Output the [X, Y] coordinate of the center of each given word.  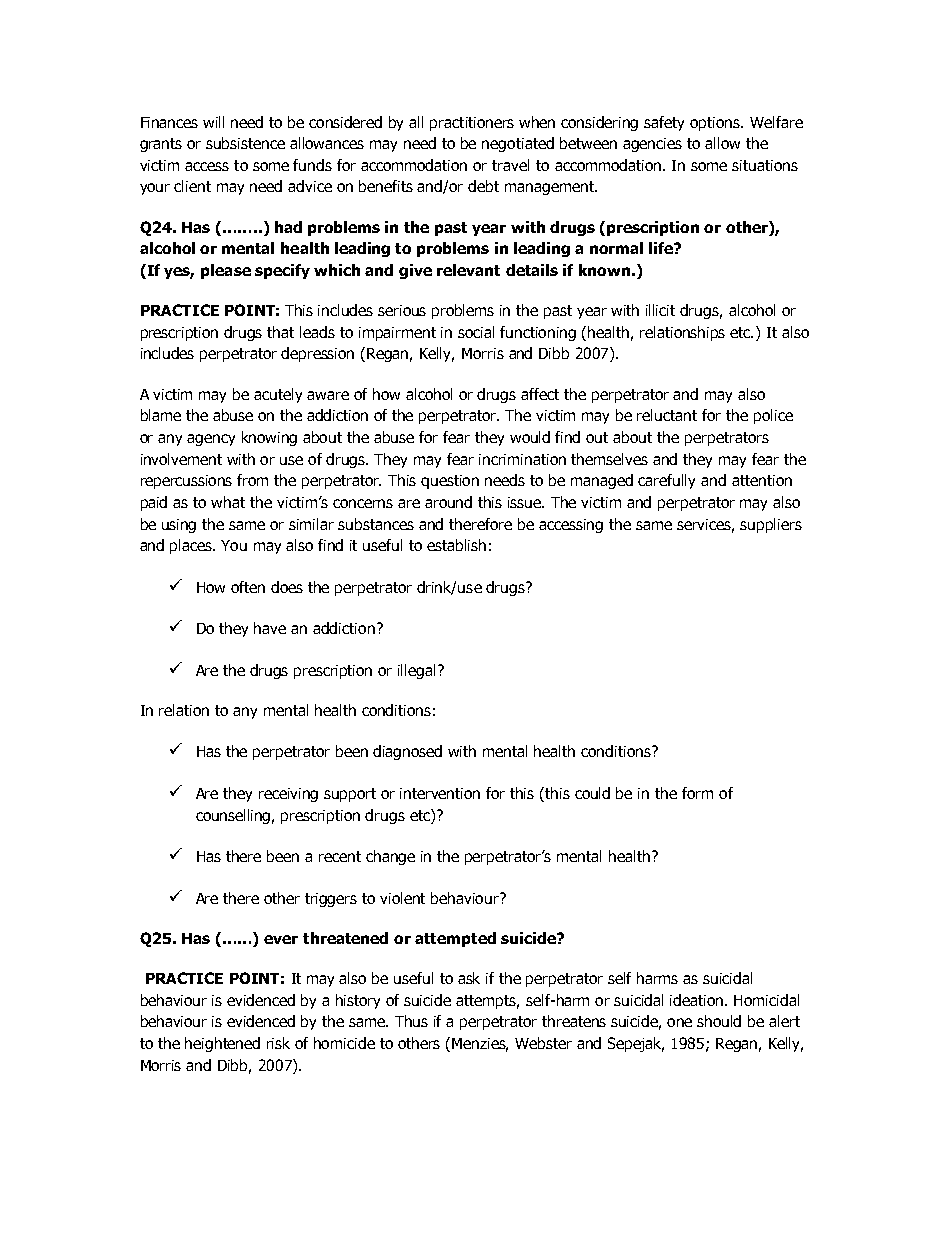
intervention [440, 793]
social [476, 332]
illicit [660, 310]
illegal [416, 671]
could [592, 793]
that [280, 332]
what [228, 502]
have [270, 628]
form [697, 793]
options [716, 124]
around [448, 502]
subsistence [245, 143]
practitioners [472, 124]
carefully [666, 481]
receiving [288, 795]
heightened [222, 1044]
